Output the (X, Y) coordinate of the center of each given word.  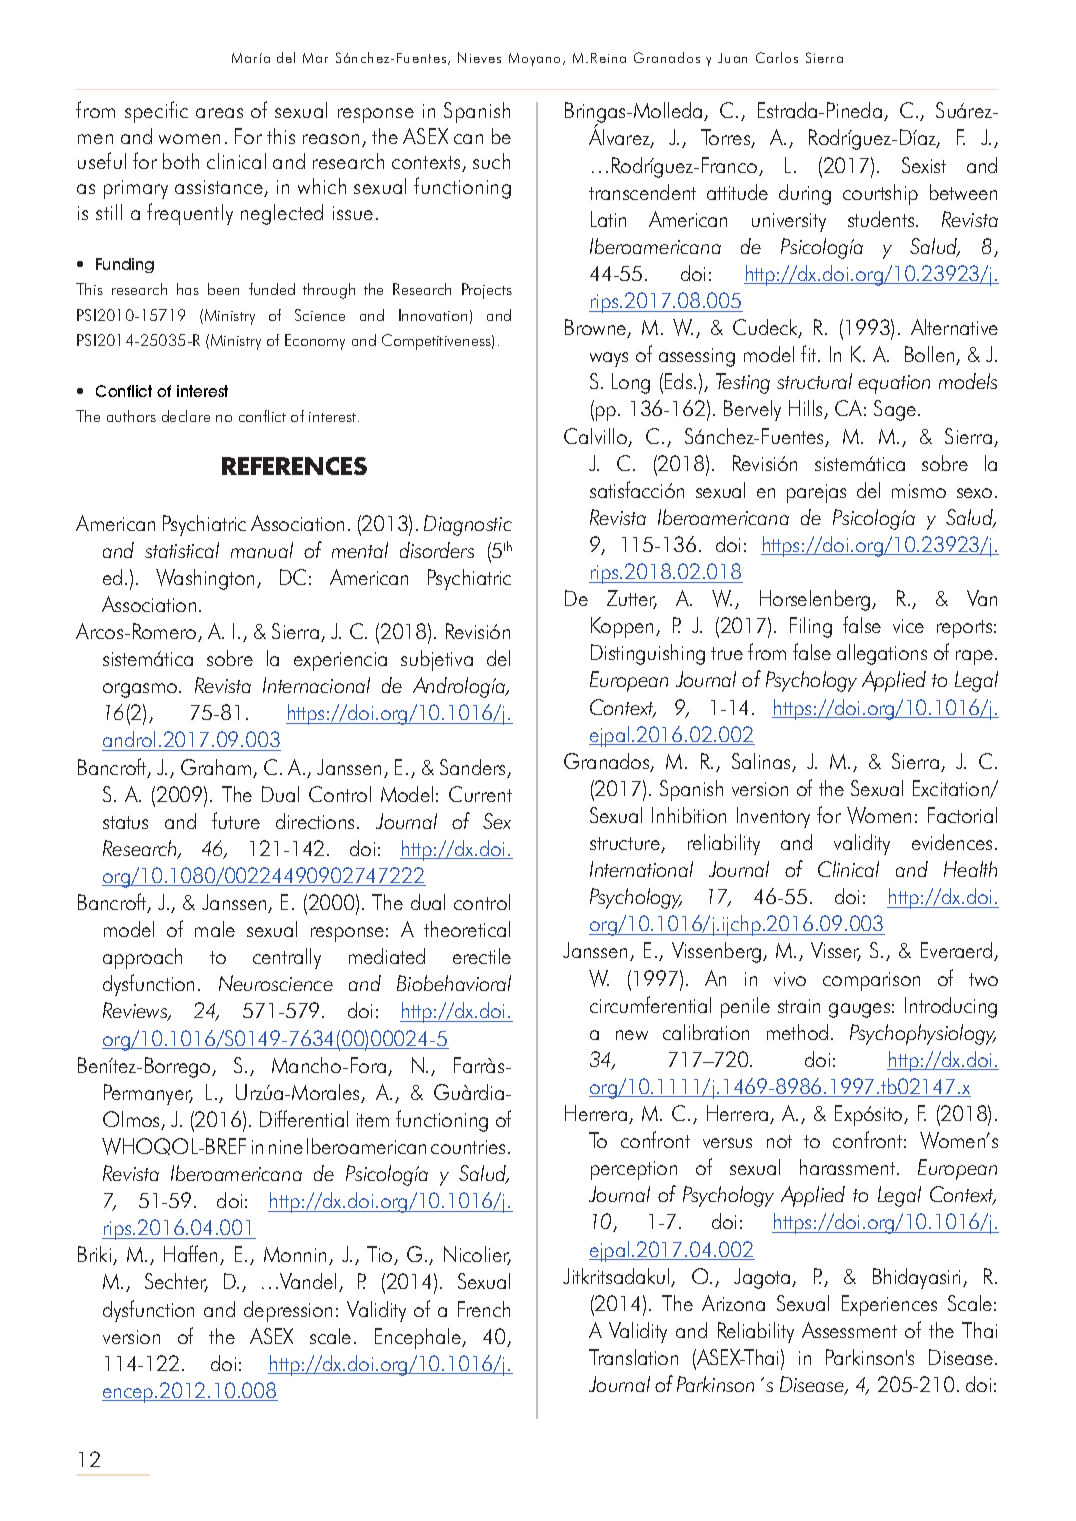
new (632, 1035)
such (491, 161)
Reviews (136, 1011)
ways (609, 359)
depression (288, 1311)
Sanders (474, 768)
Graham (217, 768)
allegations (882, 654)
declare (186, 416)
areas (219, 113)
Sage (895, 410)
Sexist (924, 165)
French (484, 1309)
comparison (871, 981)
